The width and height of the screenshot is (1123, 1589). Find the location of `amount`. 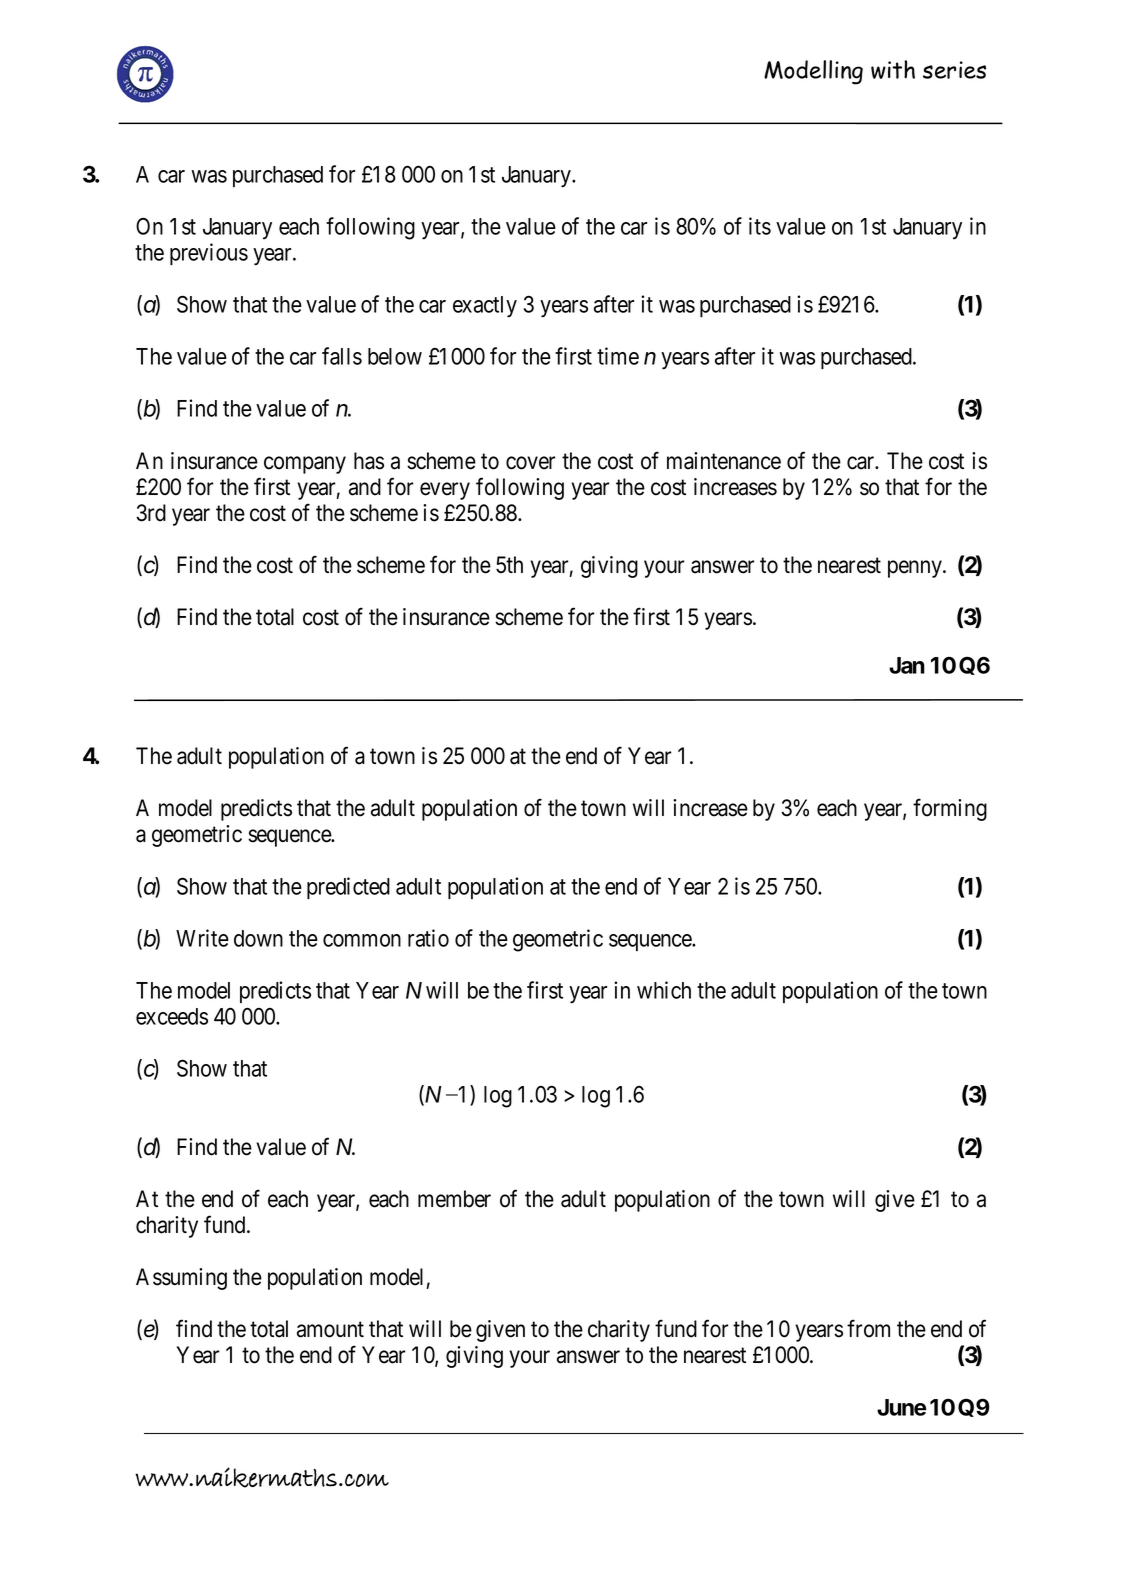

amount is located at coordinates (330, 1330).
